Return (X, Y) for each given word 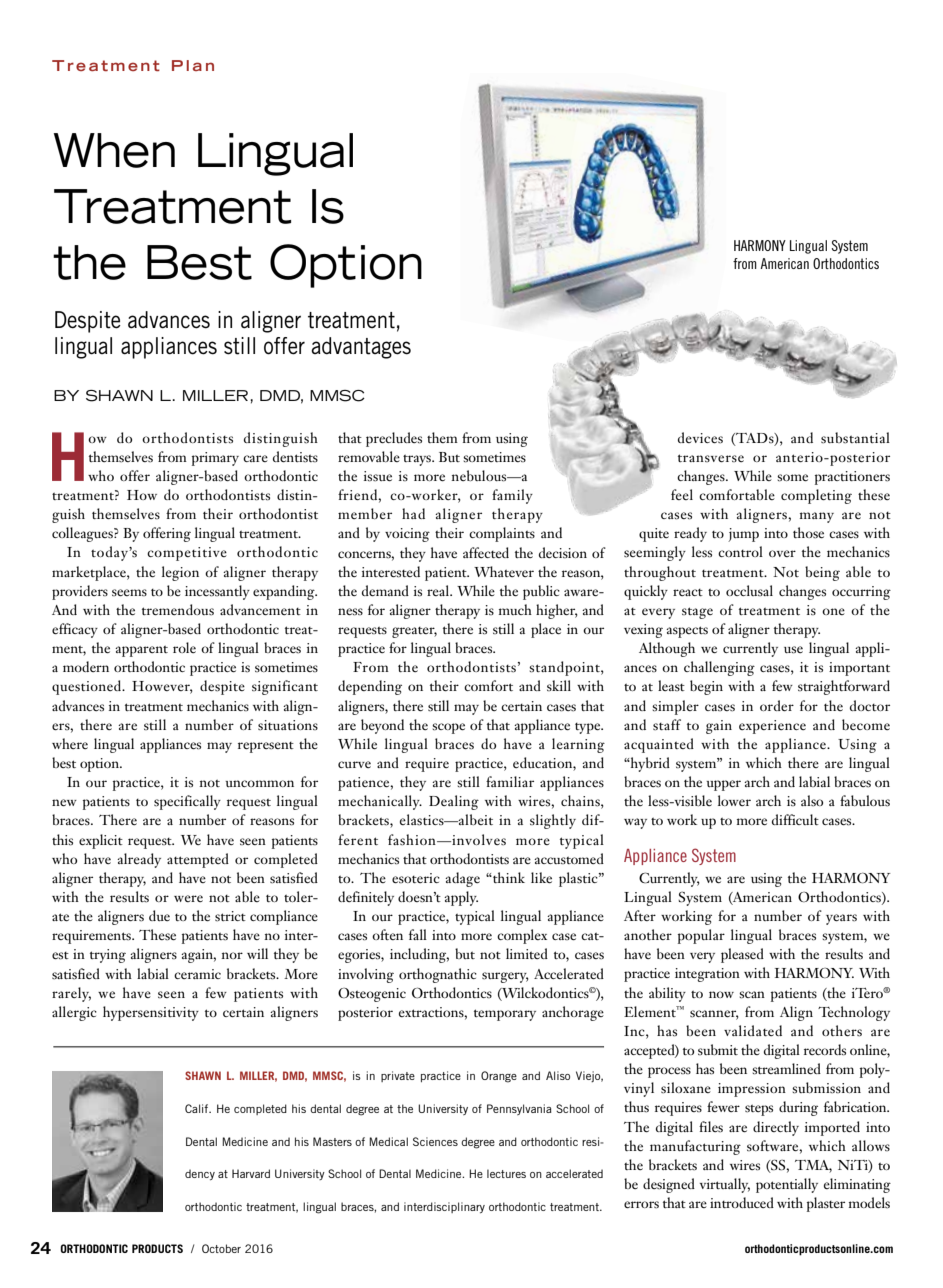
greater (414, 632)
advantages (361, 348)
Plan (193, 65)
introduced (742, 1202)
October (221, 1248)
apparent (141, 651)
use (793, 650)
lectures (506, 1173)
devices (700, 438)
